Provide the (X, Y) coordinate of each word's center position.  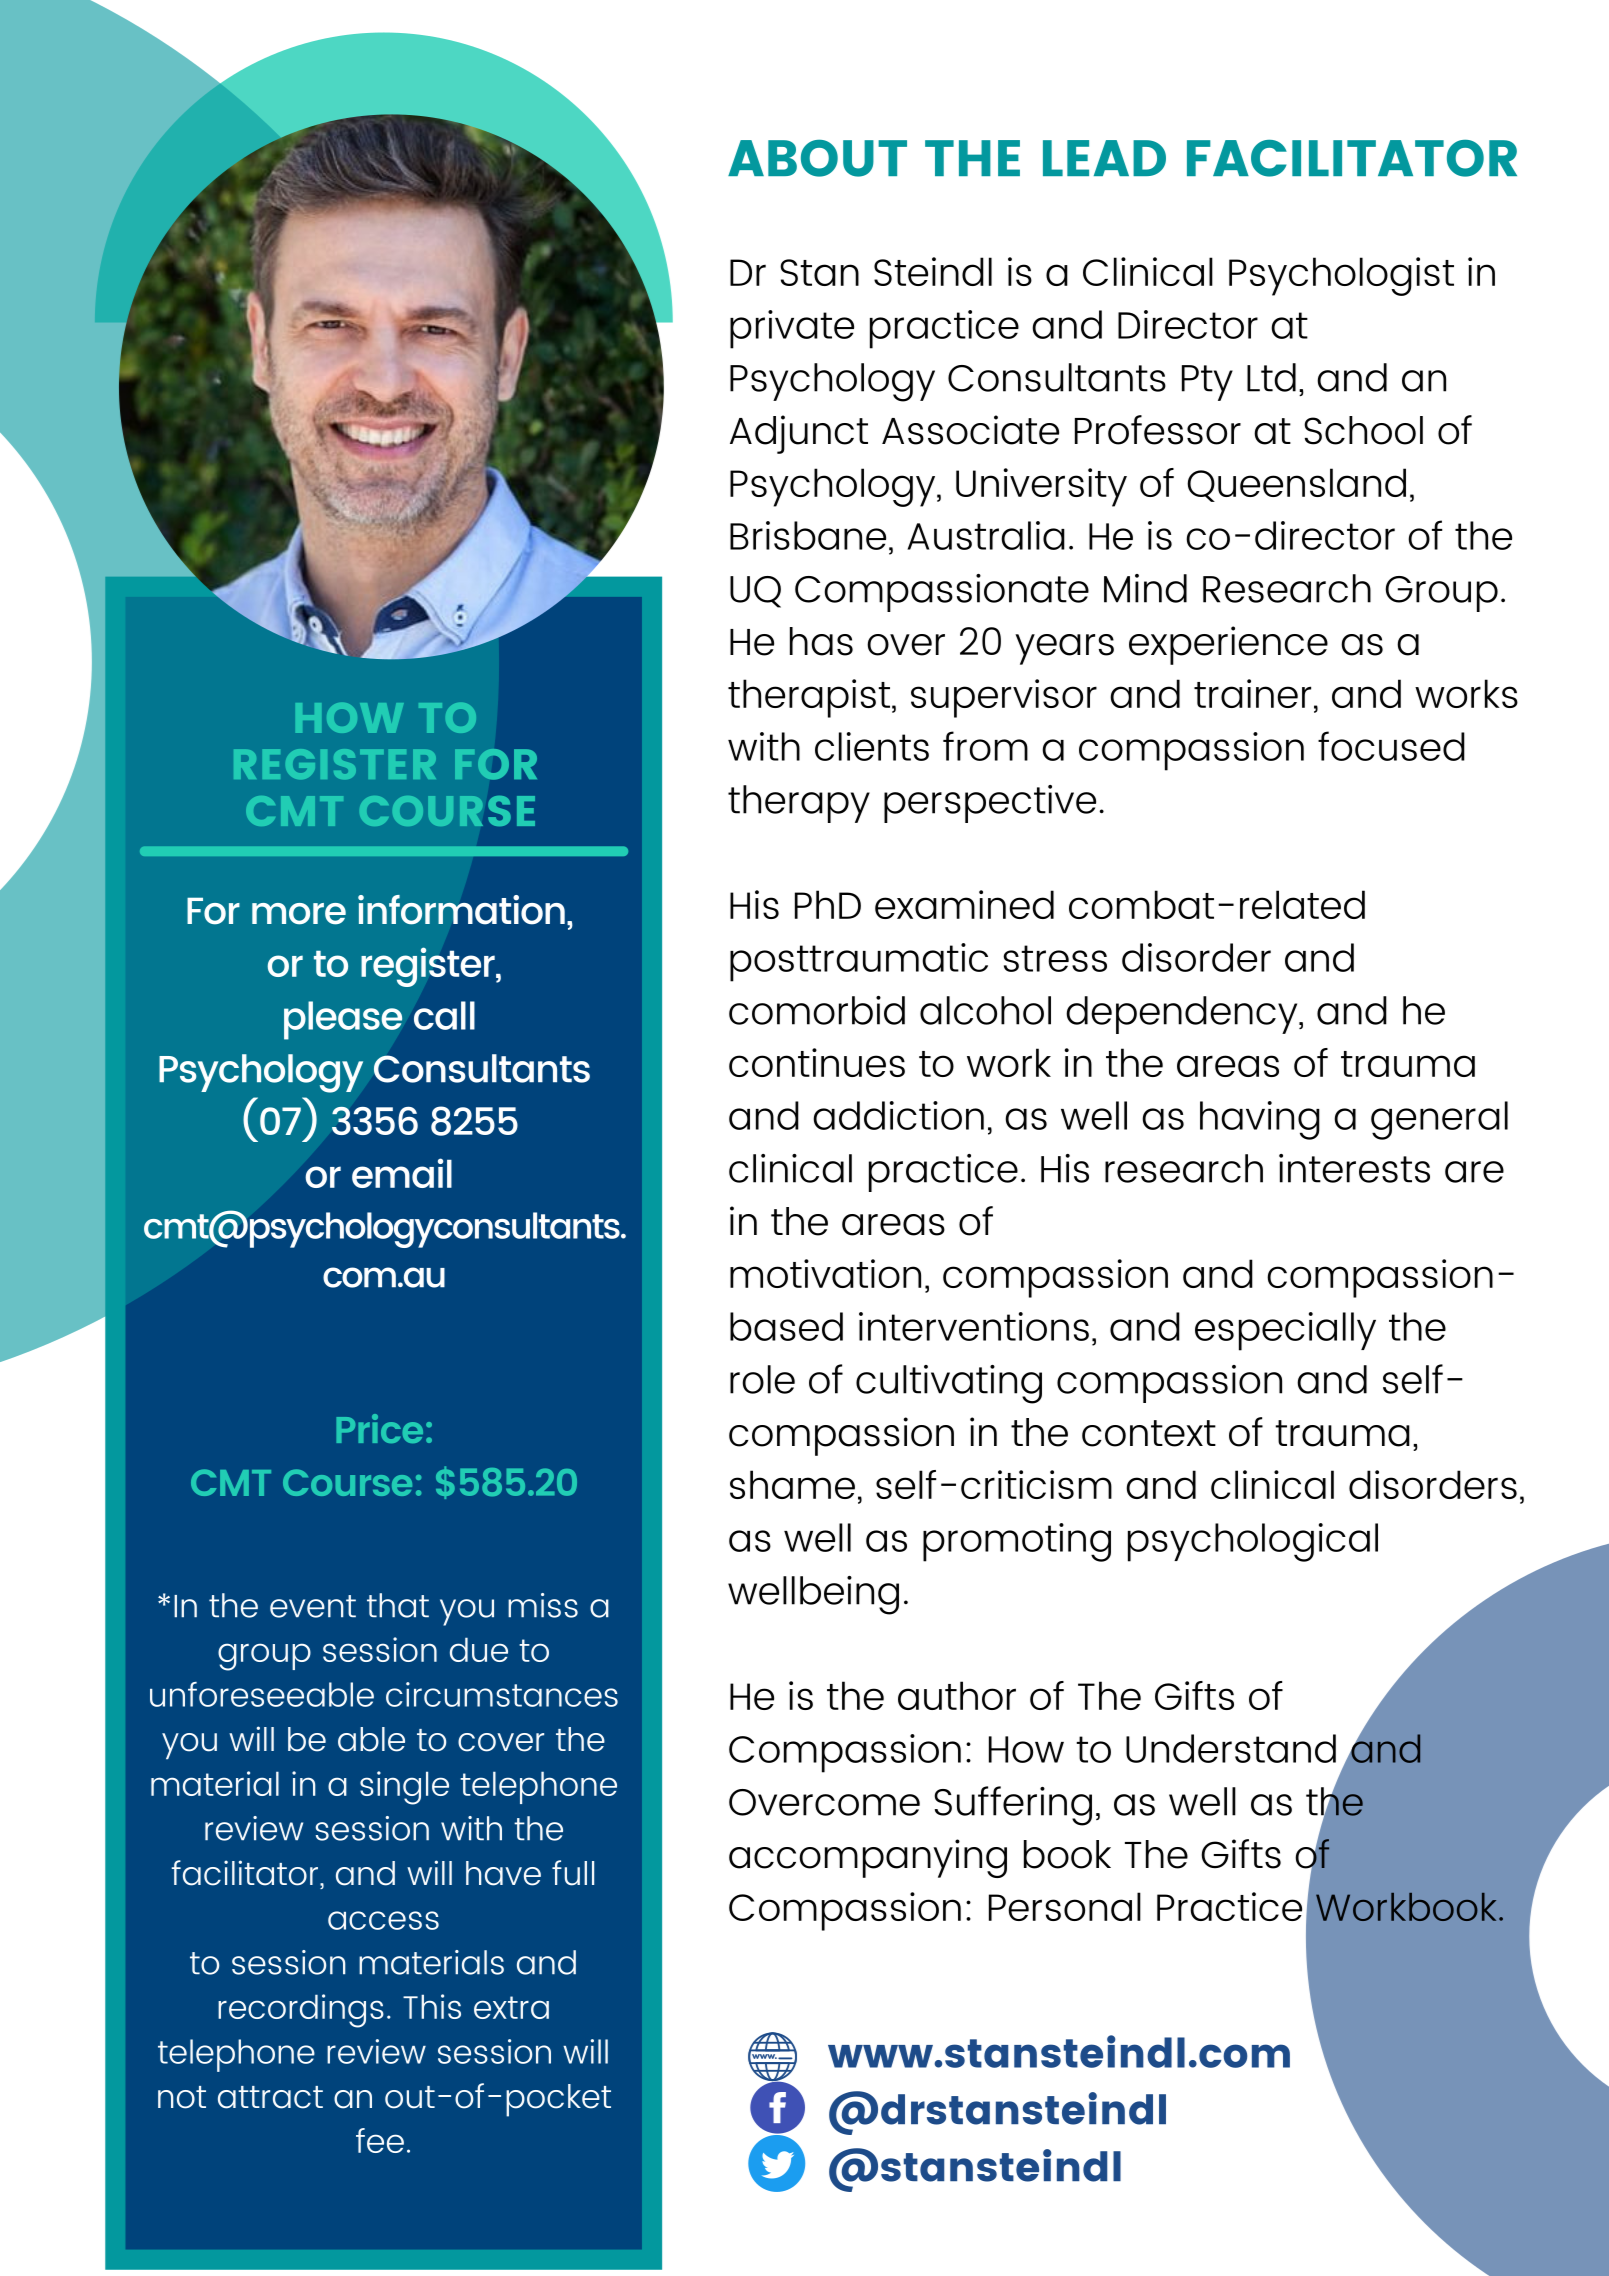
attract (270, 2097)
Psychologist (1341, 276)
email (402, 1173)
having (1260, 1120)
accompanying (868, 1858)
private (792, 329)
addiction (898, 1115)
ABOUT (817, 158)
